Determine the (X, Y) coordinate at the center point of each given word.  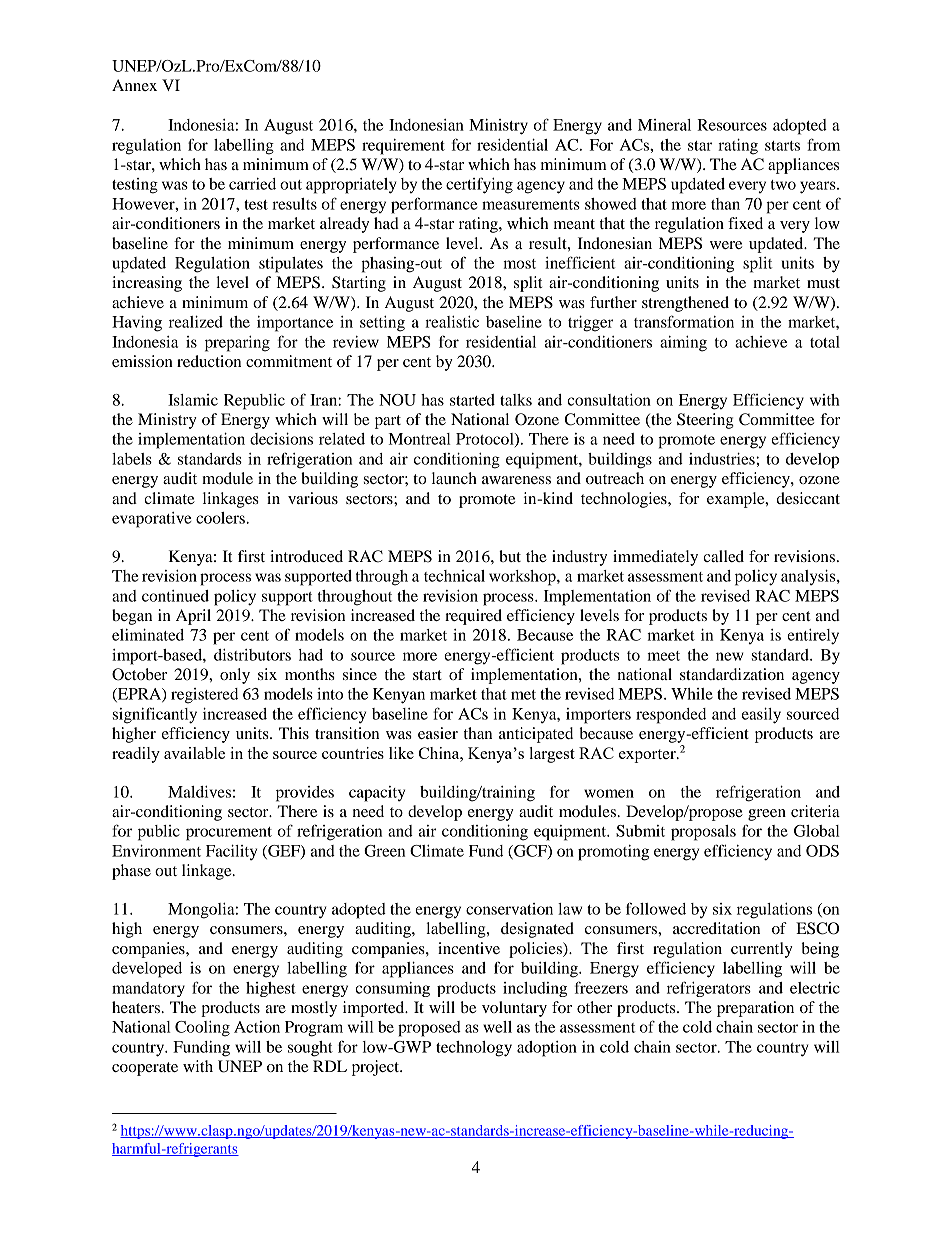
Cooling (202, 1029)
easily (761, 716)
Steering (705, 421)
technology (474, 1049)
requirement (403, 147)
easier (438, 733)
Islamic (193, 400)
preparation (755, 1009)
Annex (134, 85)
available (194, 753)
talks (516, 400)
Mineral (664, 125)
